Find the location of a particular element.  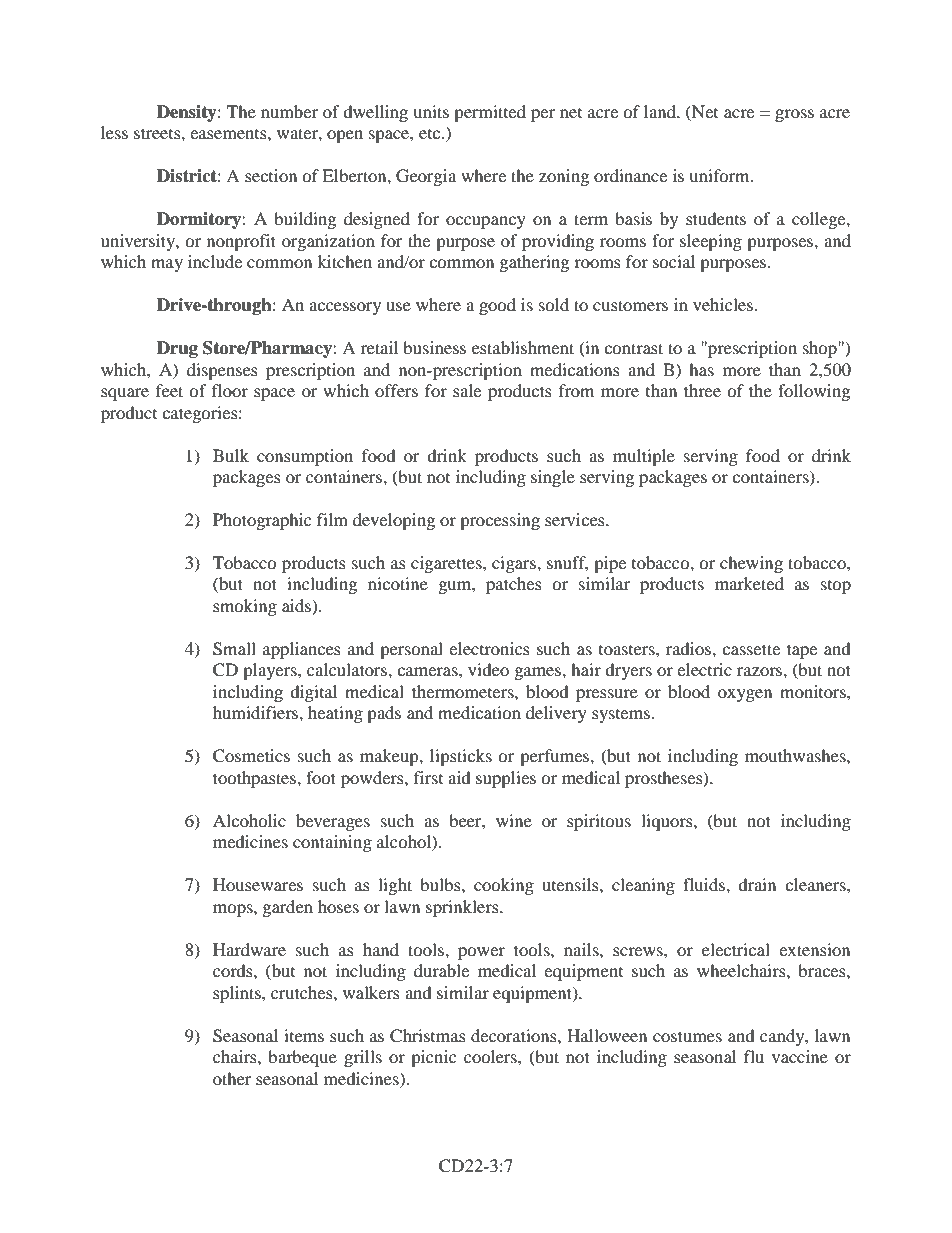

oxygen is located at coordinates (745, 695).
